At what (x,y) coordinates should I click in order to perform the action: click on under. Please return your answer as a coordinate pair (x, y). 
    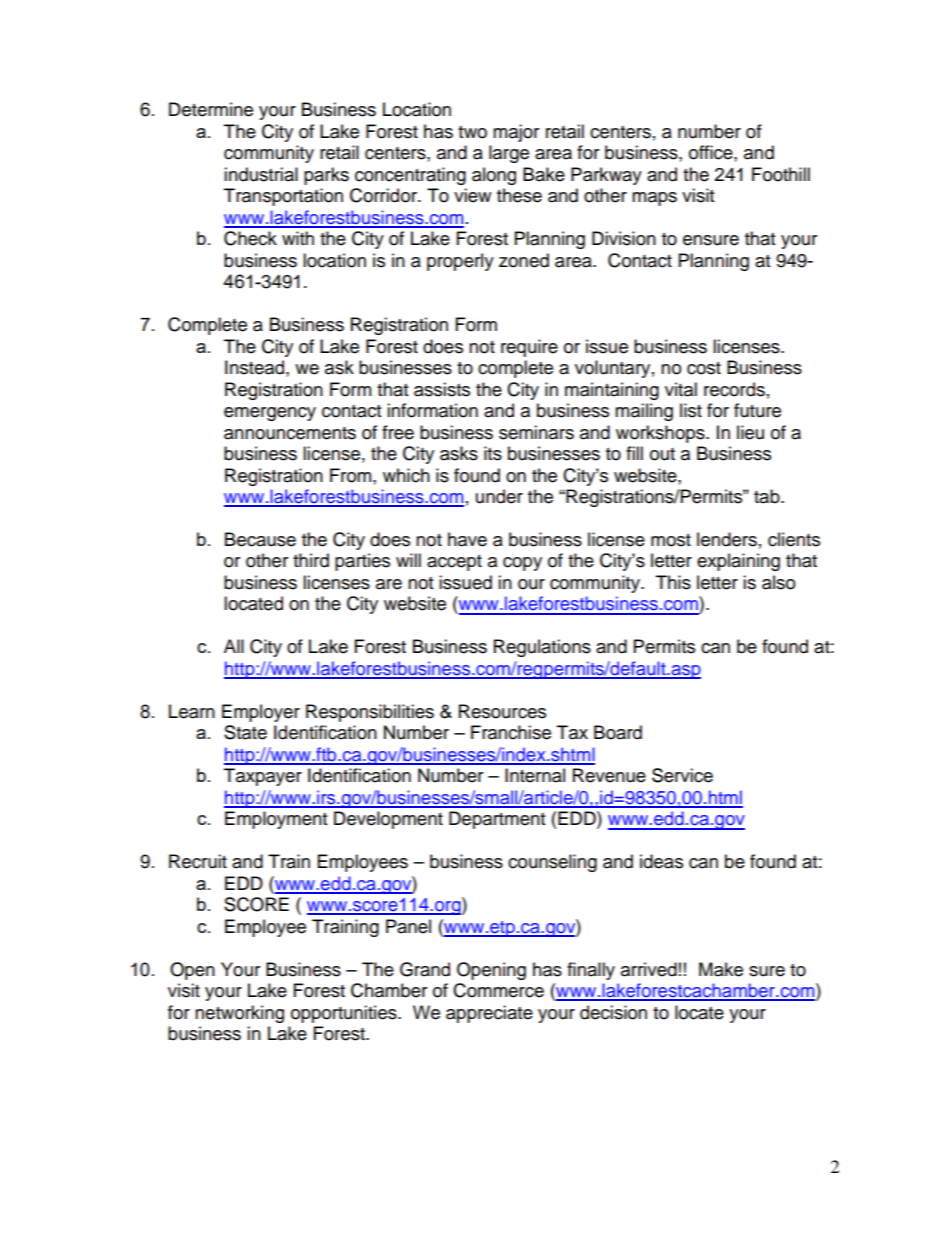
    Looking at the image, I should click on (499, 496).
